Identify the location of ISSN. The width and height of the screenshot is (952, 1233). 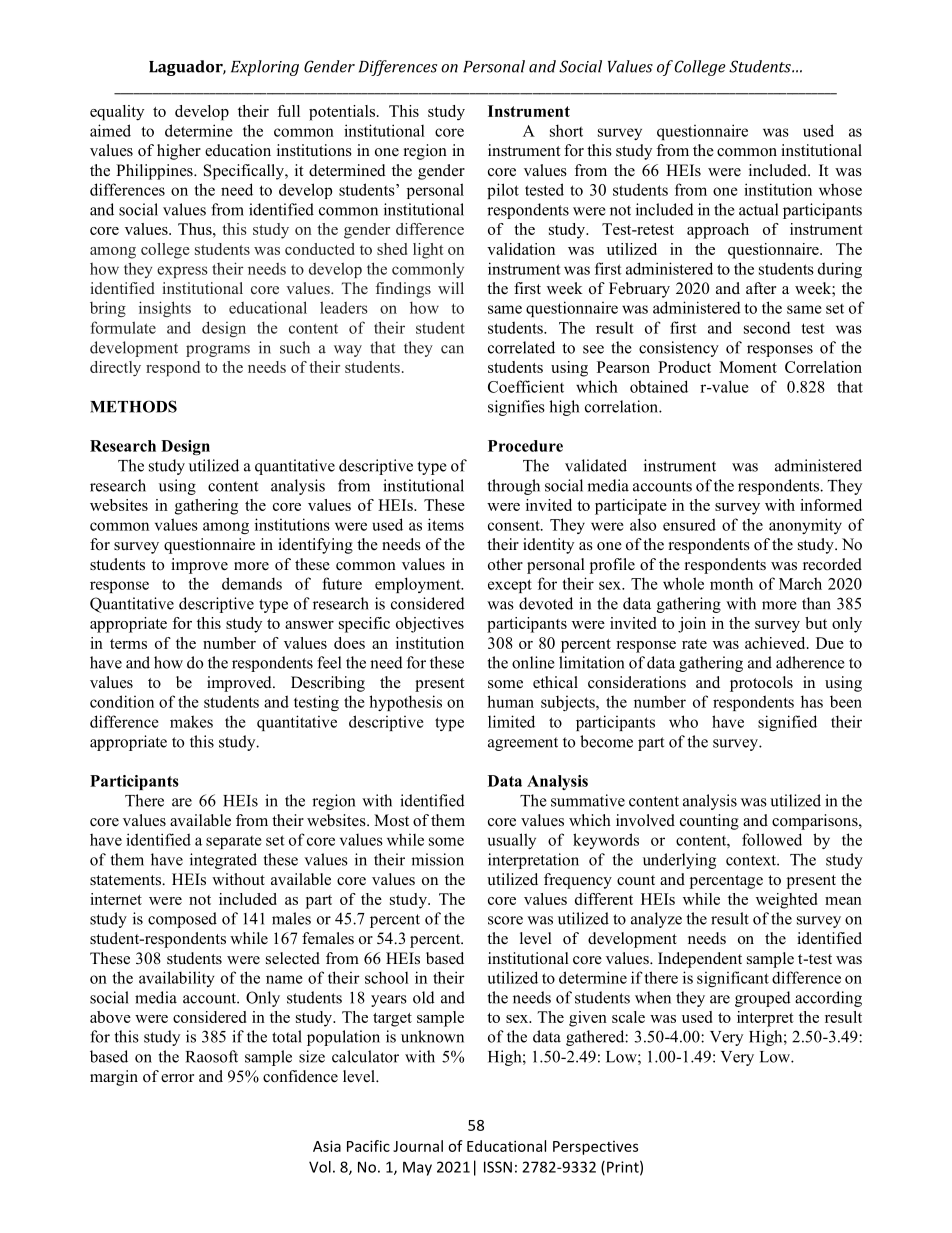
(498, 1167).
